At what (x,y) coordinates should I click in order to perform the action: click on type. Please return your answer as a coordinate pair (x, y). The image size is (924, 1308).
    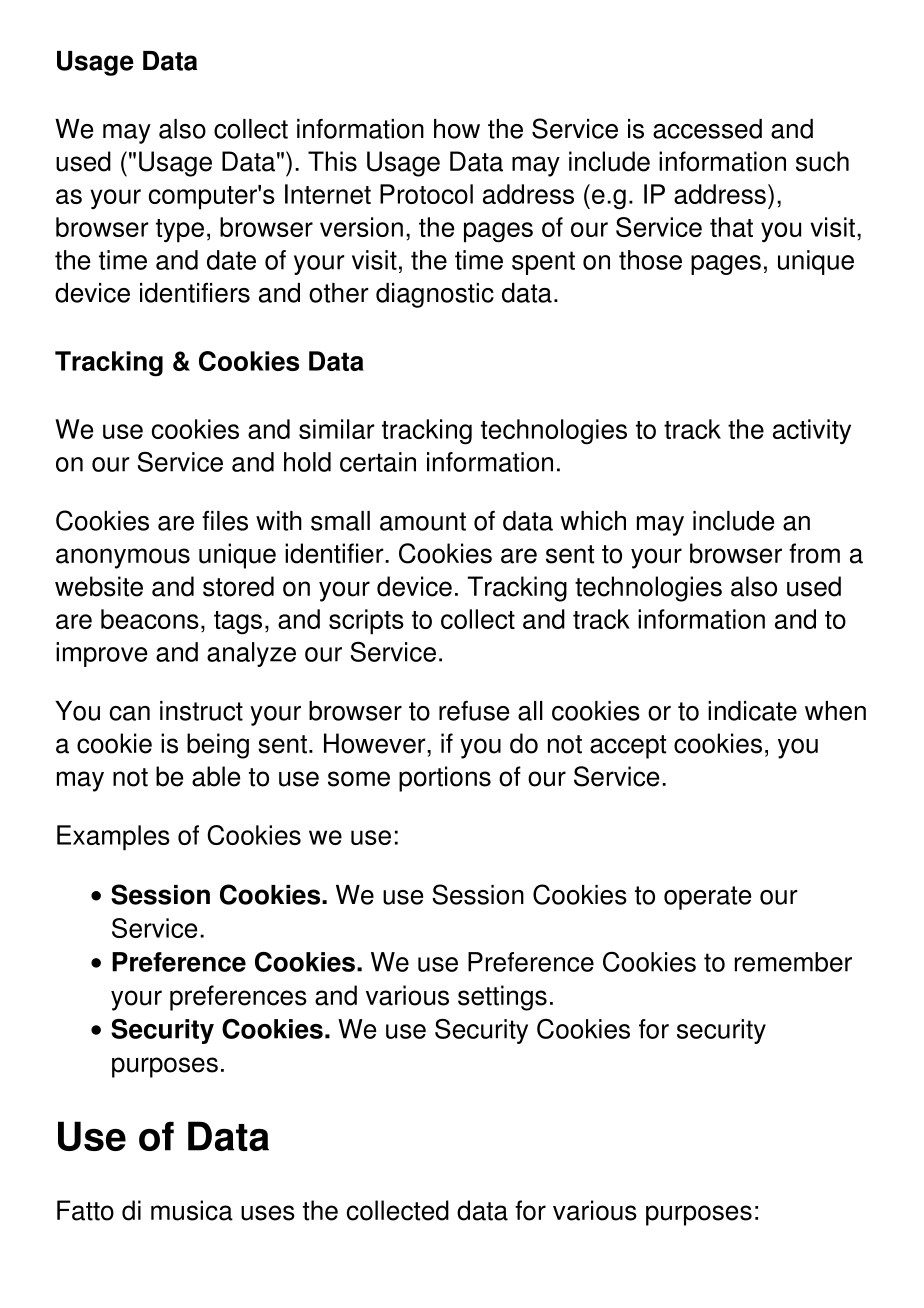
    Looking at the image, I should click on (180, 231).
